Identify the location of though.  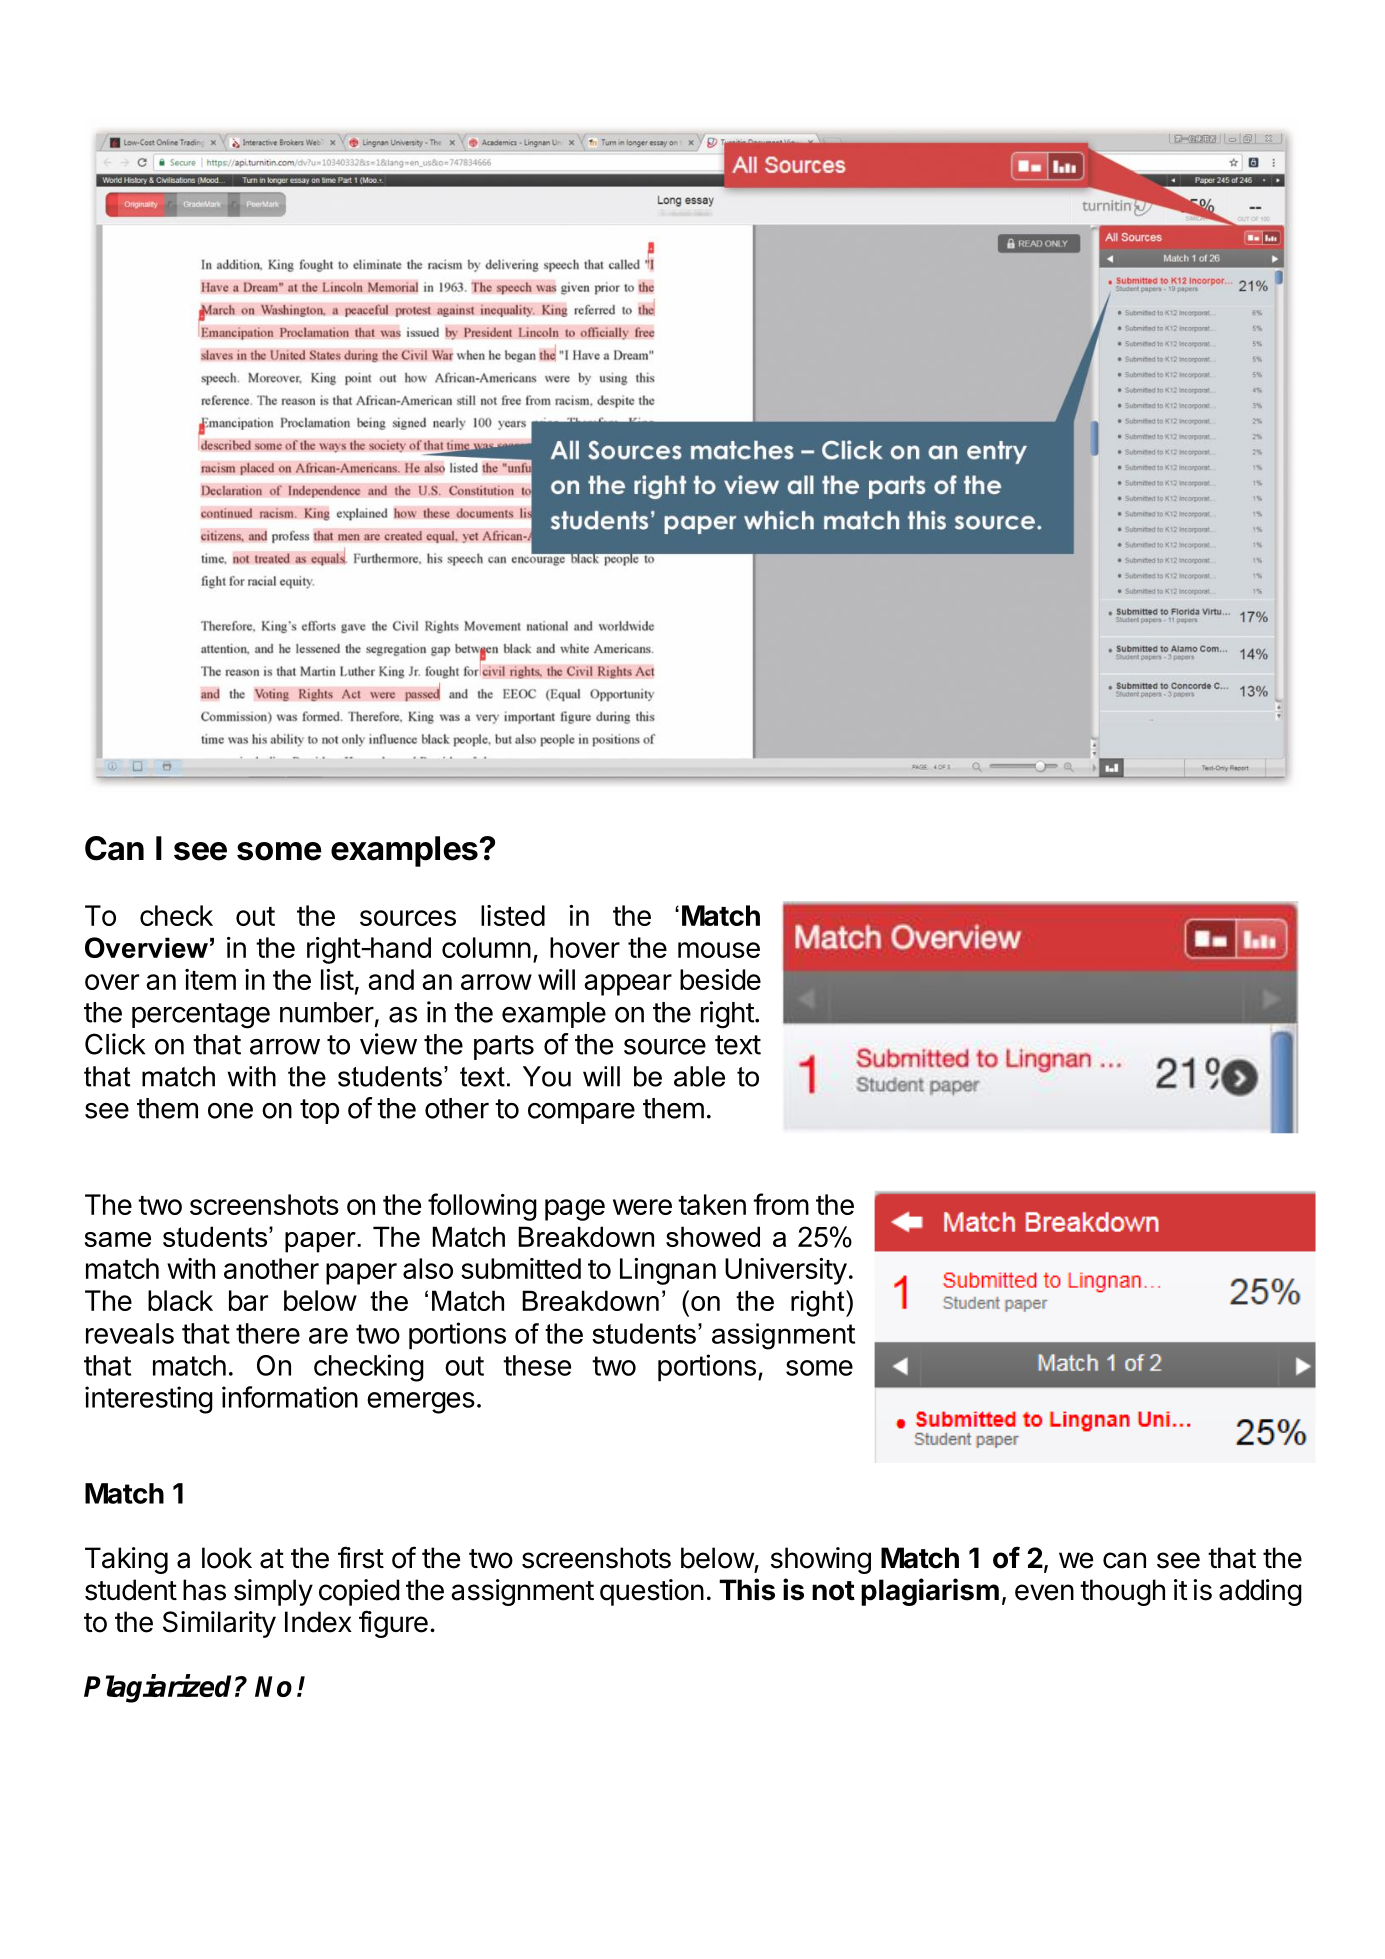
(1122, 1592).
